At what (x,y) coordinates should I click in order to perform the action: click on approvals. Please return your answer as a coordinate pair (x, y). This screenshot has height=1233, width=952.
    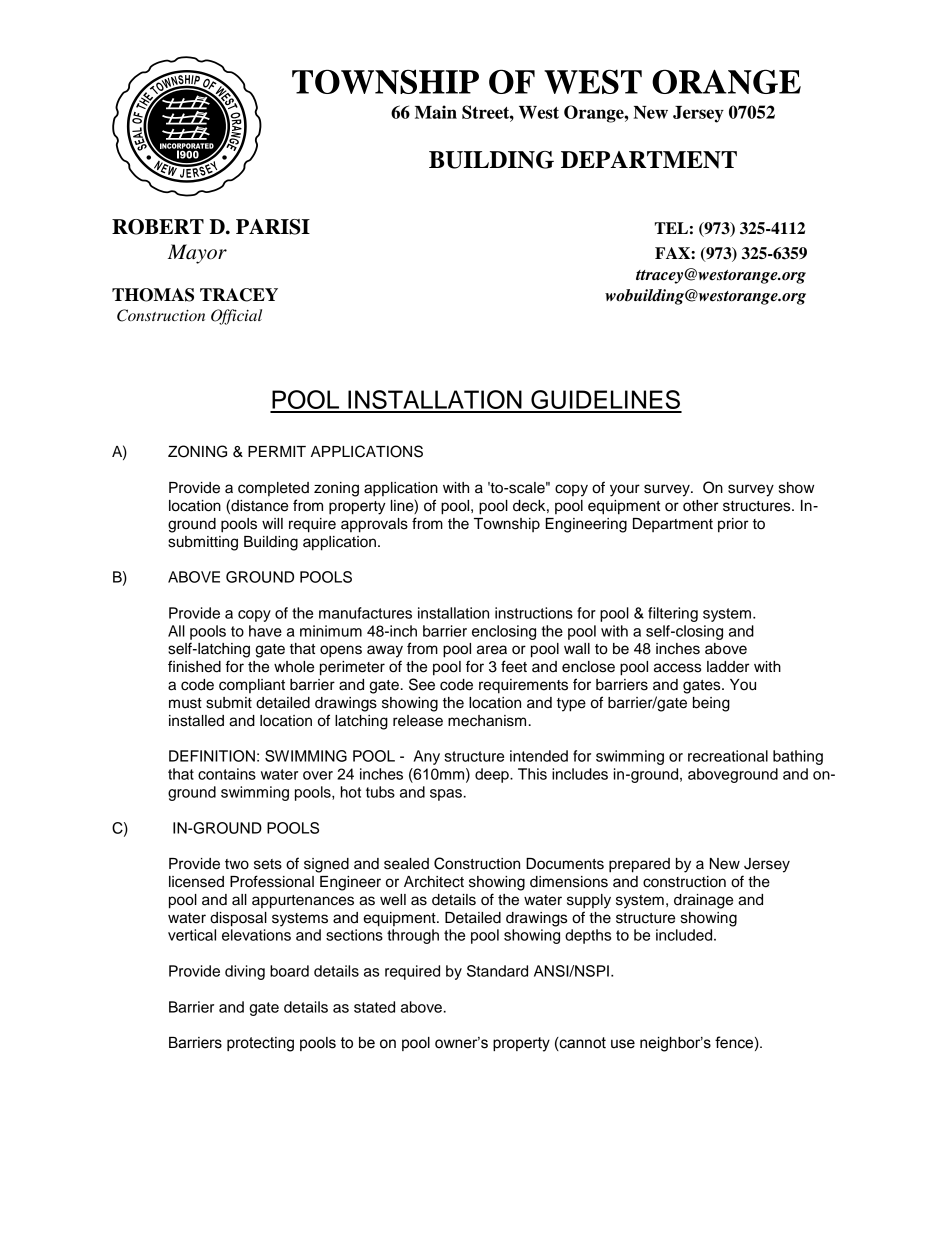
    Looking at the image, I should click on (374, 525).
